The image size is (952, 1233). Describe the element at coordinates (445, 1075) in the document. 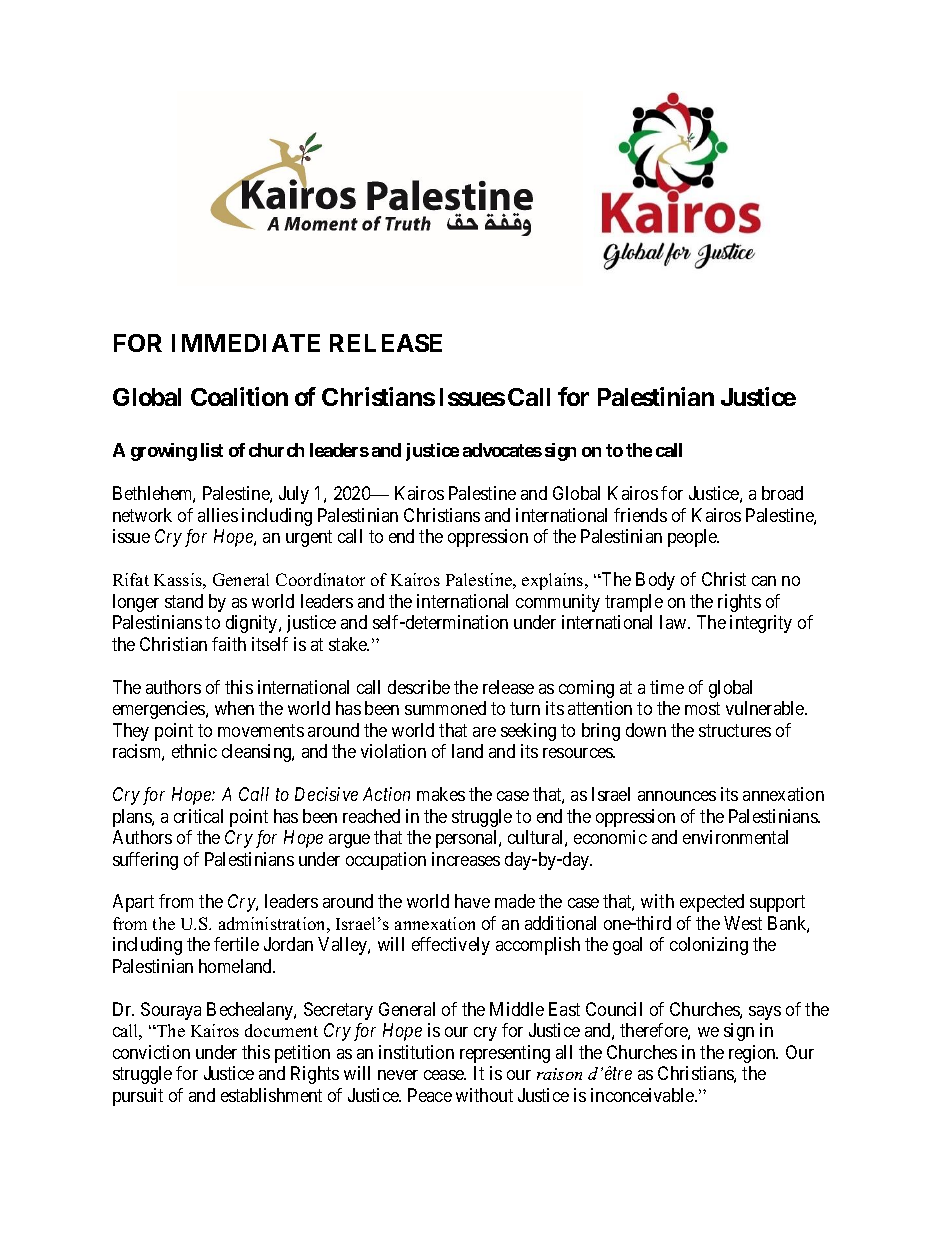

I see `cease` at that location.
